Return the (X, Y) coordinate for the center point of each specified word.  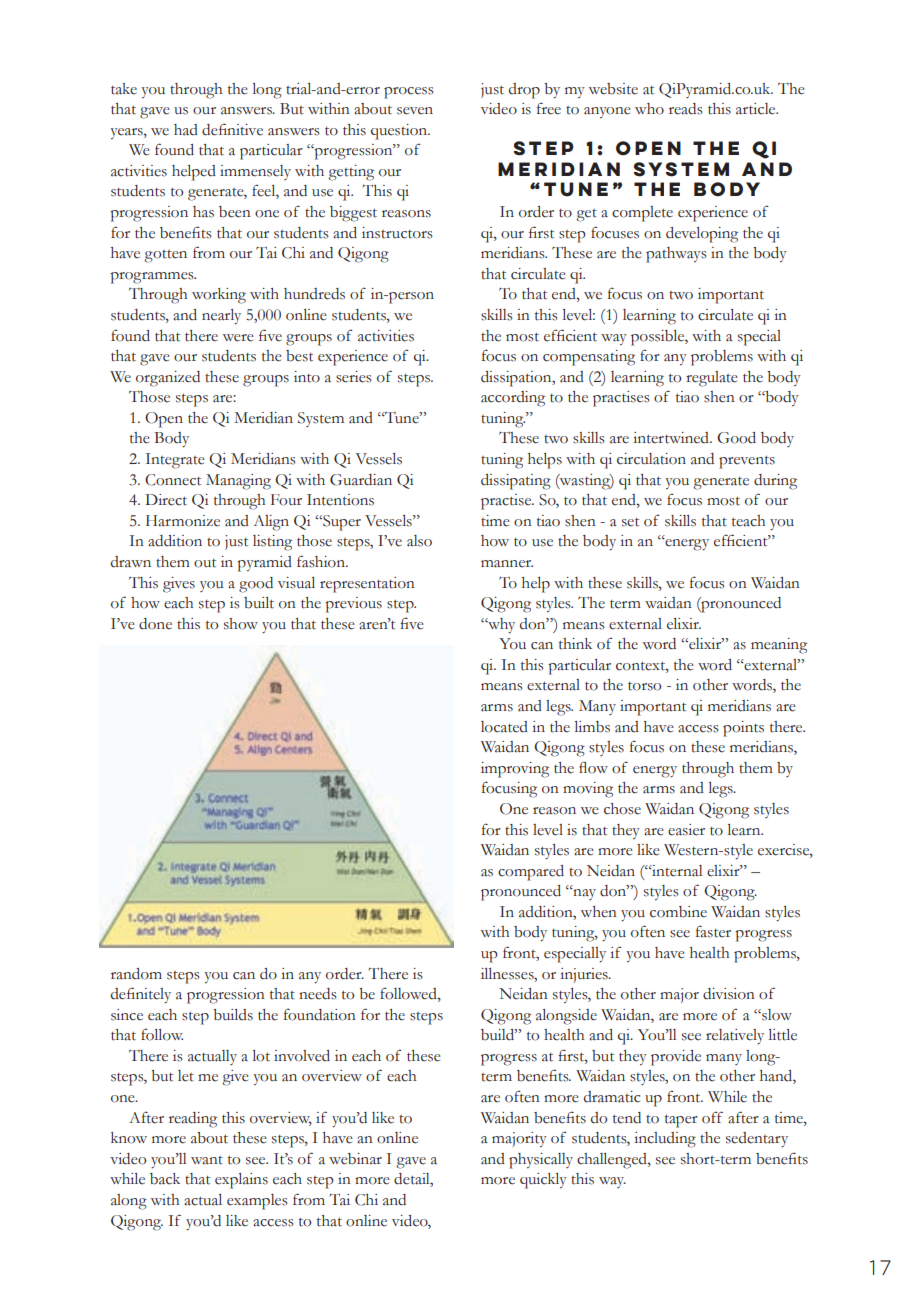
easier (686, 830)
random (136, 974)
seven (415, 111)
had (186, 130)
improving (515, 770)
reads (686, 109)
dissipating (516, 482)
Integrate (175, 461)
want (207, 1160)
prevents (747, 462)
